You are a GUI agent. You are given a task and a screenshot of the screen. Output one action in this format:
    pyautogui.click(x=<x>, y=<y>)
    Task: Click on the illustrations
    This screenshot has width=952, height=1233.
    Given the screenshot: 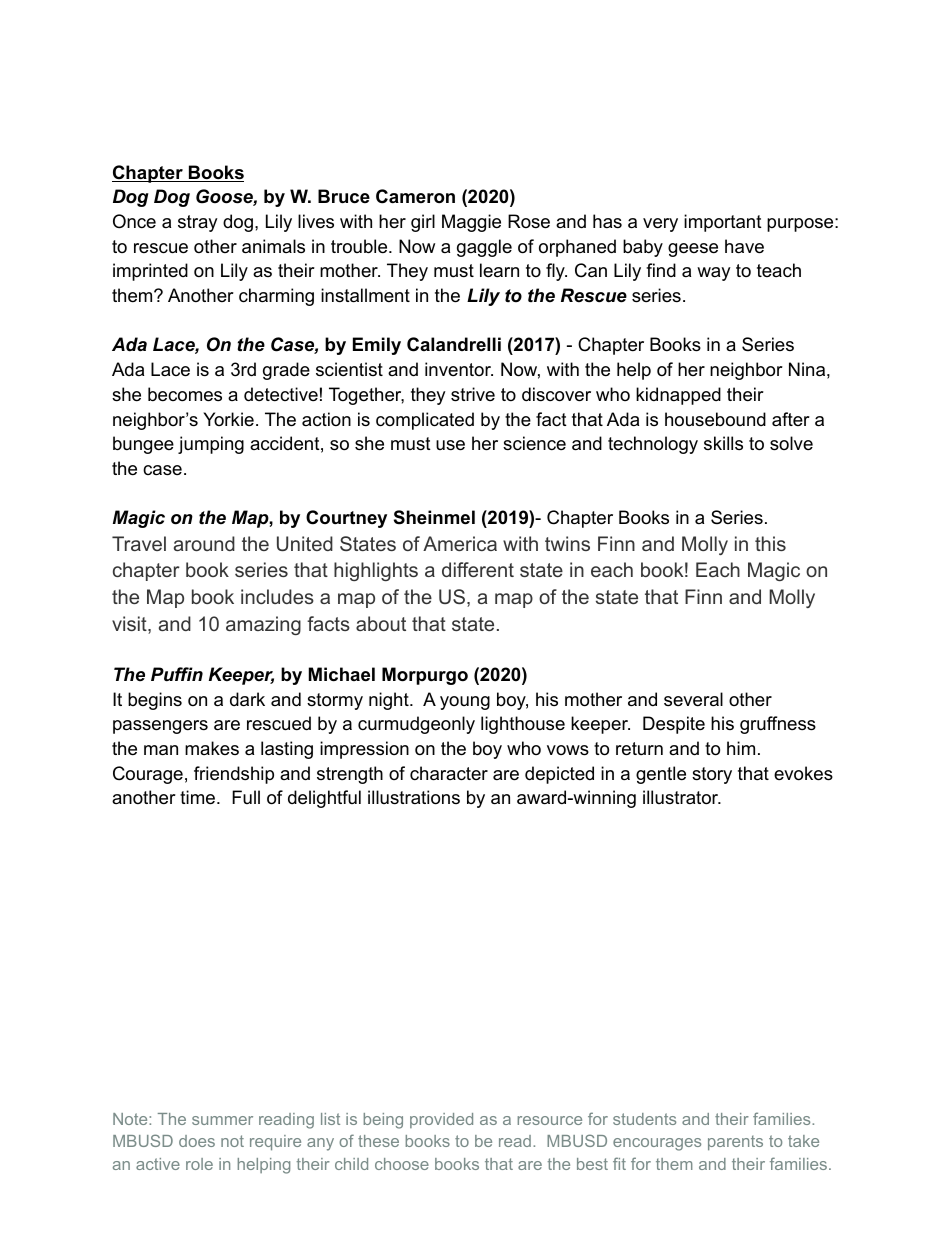 What is the action you would take?
    pyautogui.click(x=414, y=797)
